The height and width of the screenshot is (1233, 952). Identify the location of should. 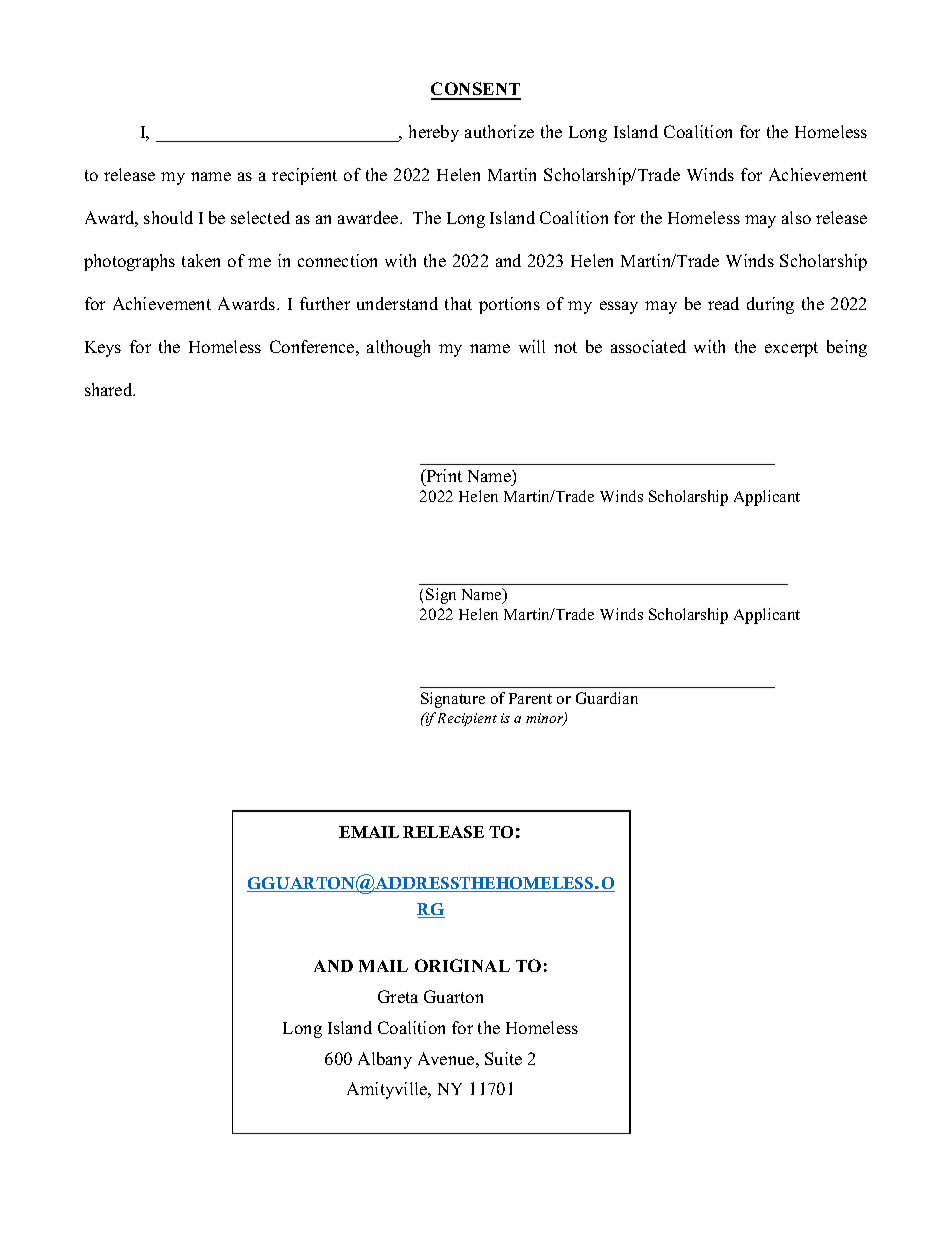
(168, 217).
